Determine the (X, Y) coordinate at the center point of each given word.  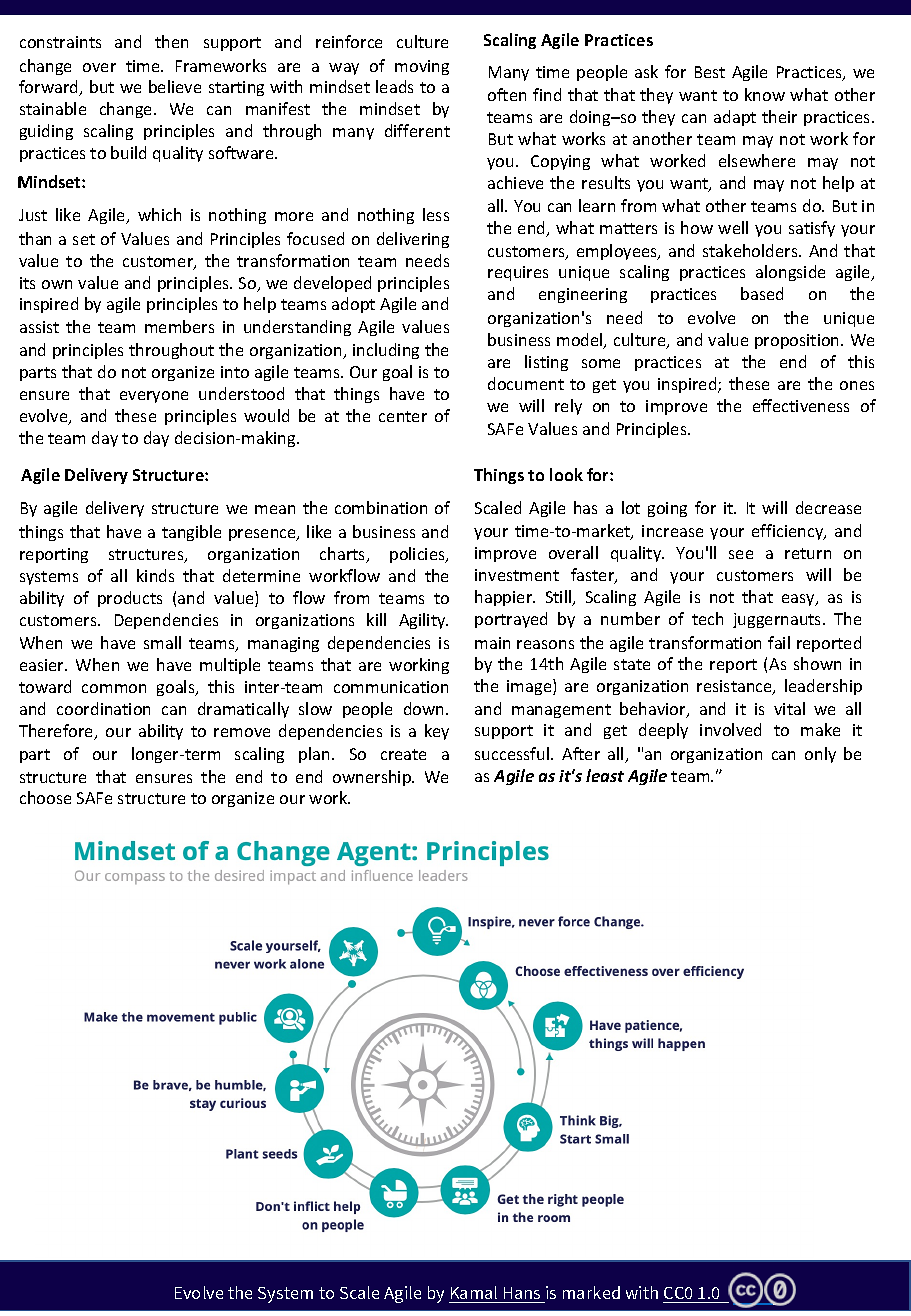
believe (175, 86)
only (820, 755)
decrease (828, 507)
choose (45, 797)
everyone (154, 397)
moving (422, 67)
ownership (373, 778)
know (765, 94)
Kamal (474, 1292)
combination (381, 507)
